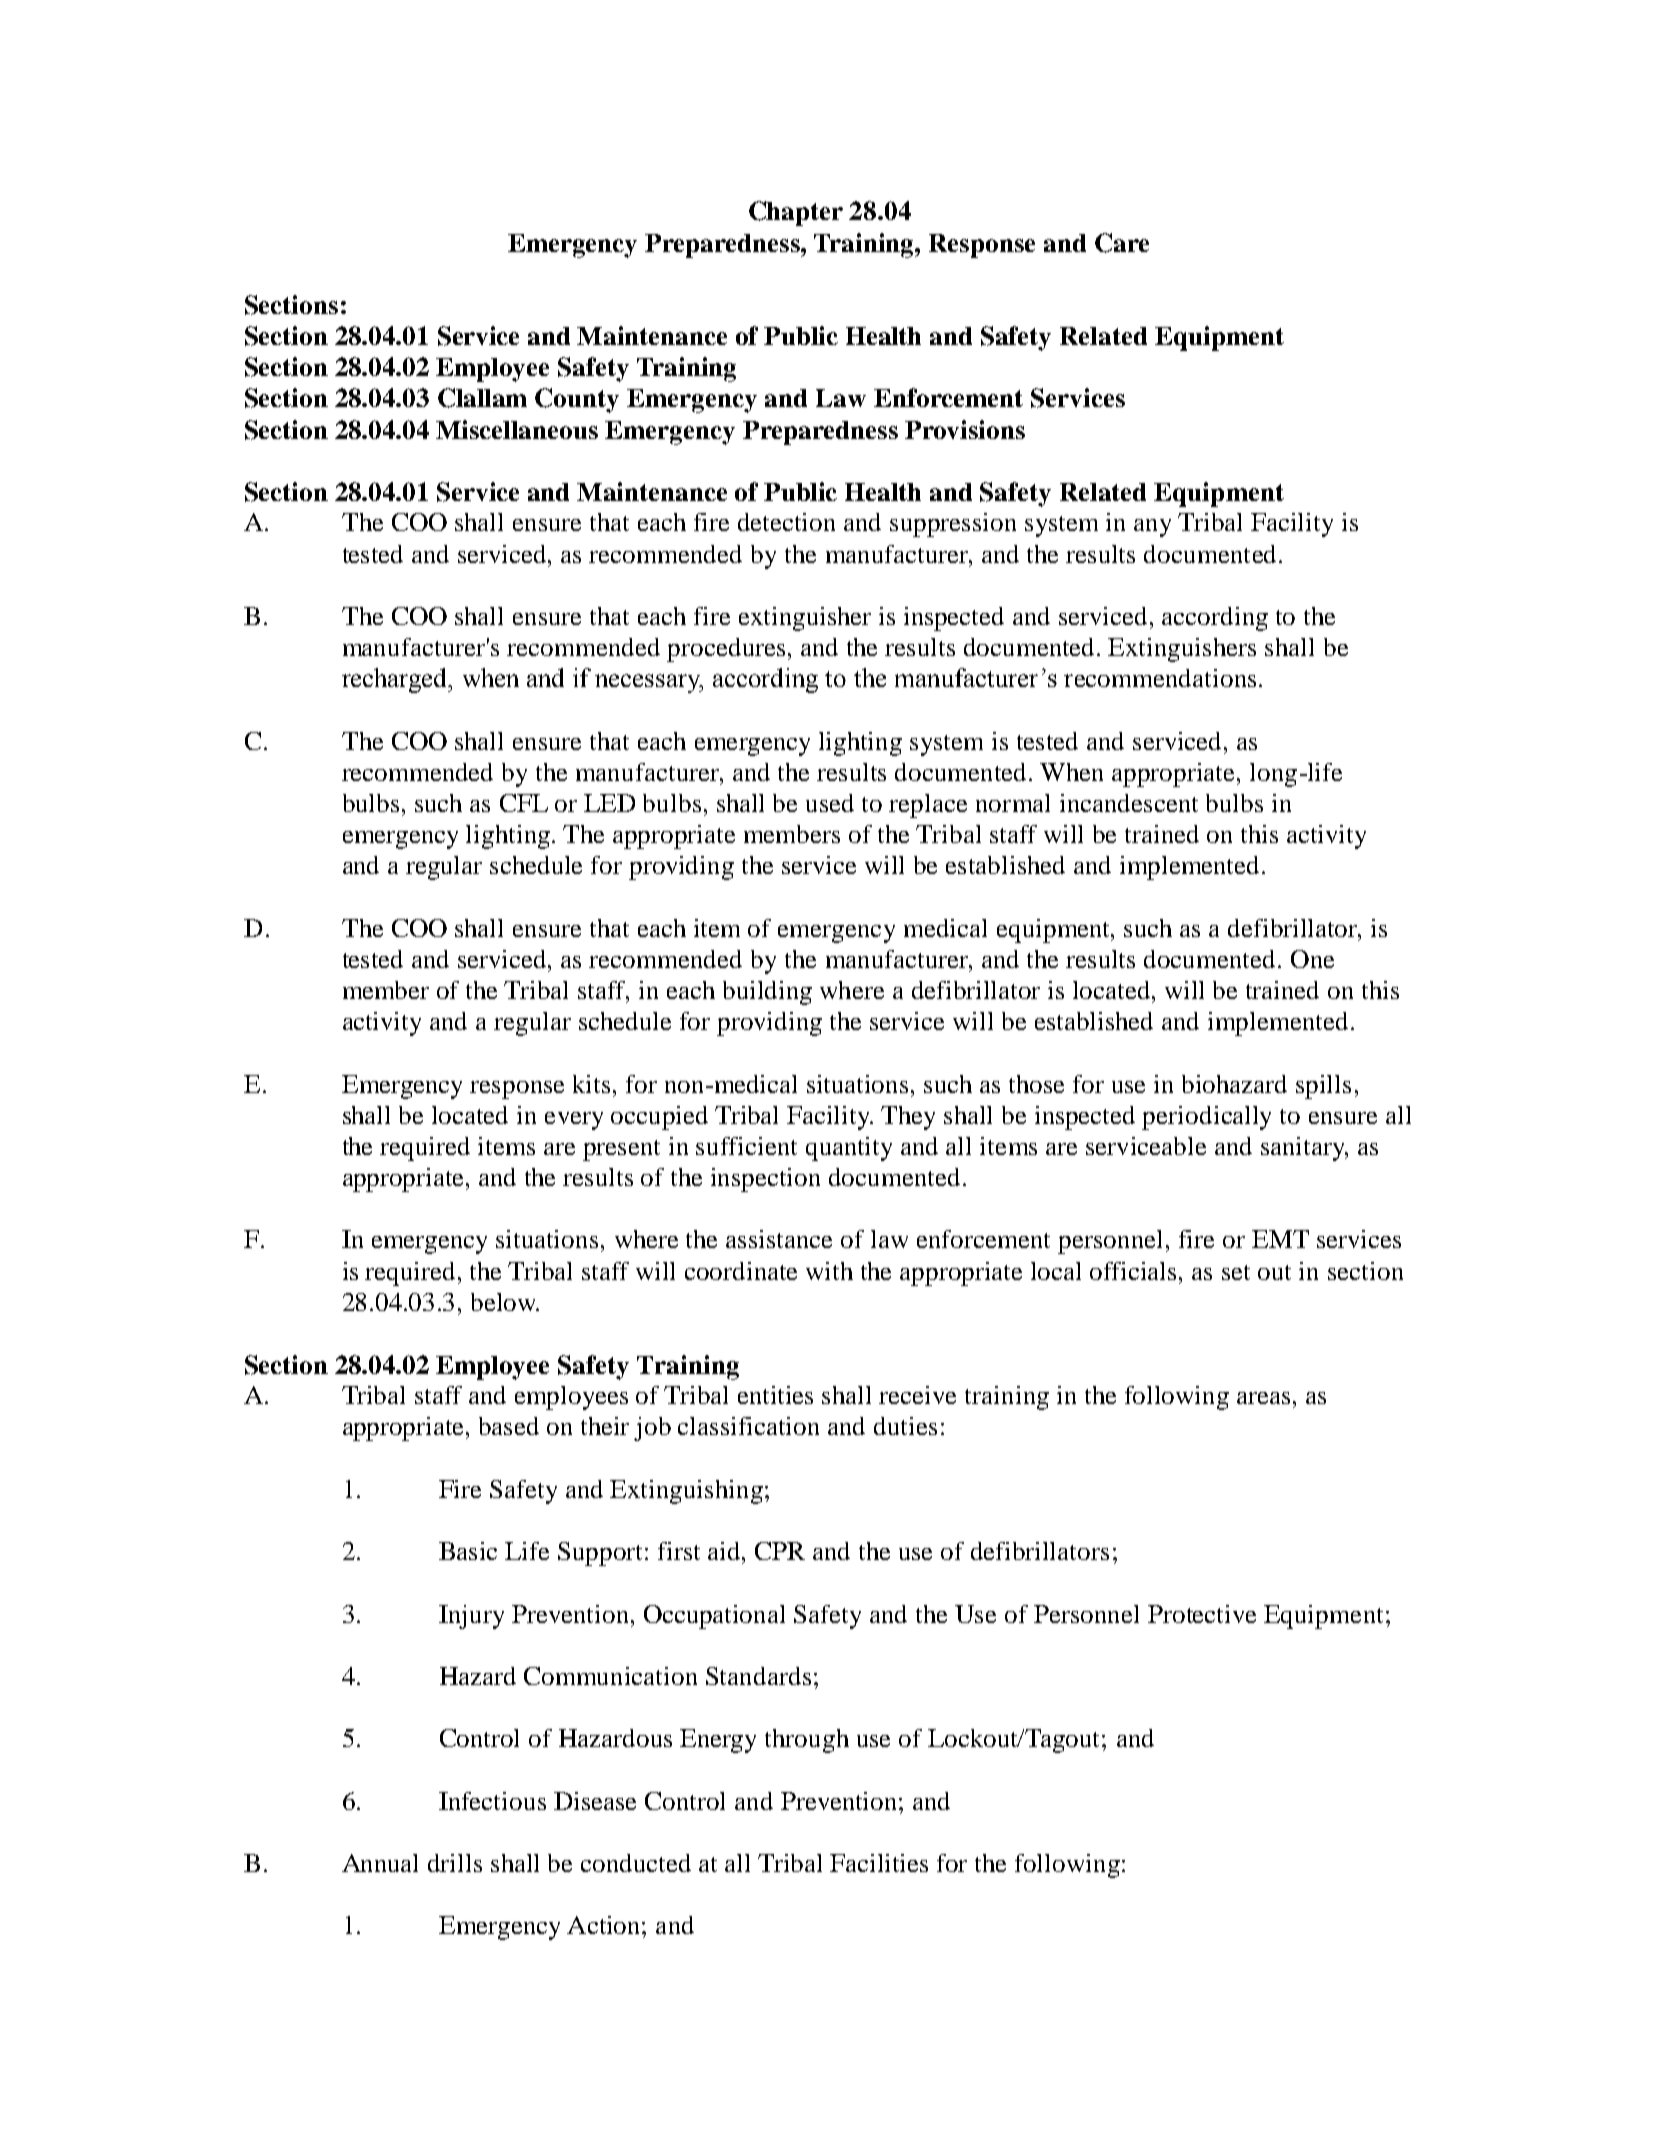 The height and width of the screenshot is (2147, 1659). I want to click on Infectious, so click(492, 1801).
